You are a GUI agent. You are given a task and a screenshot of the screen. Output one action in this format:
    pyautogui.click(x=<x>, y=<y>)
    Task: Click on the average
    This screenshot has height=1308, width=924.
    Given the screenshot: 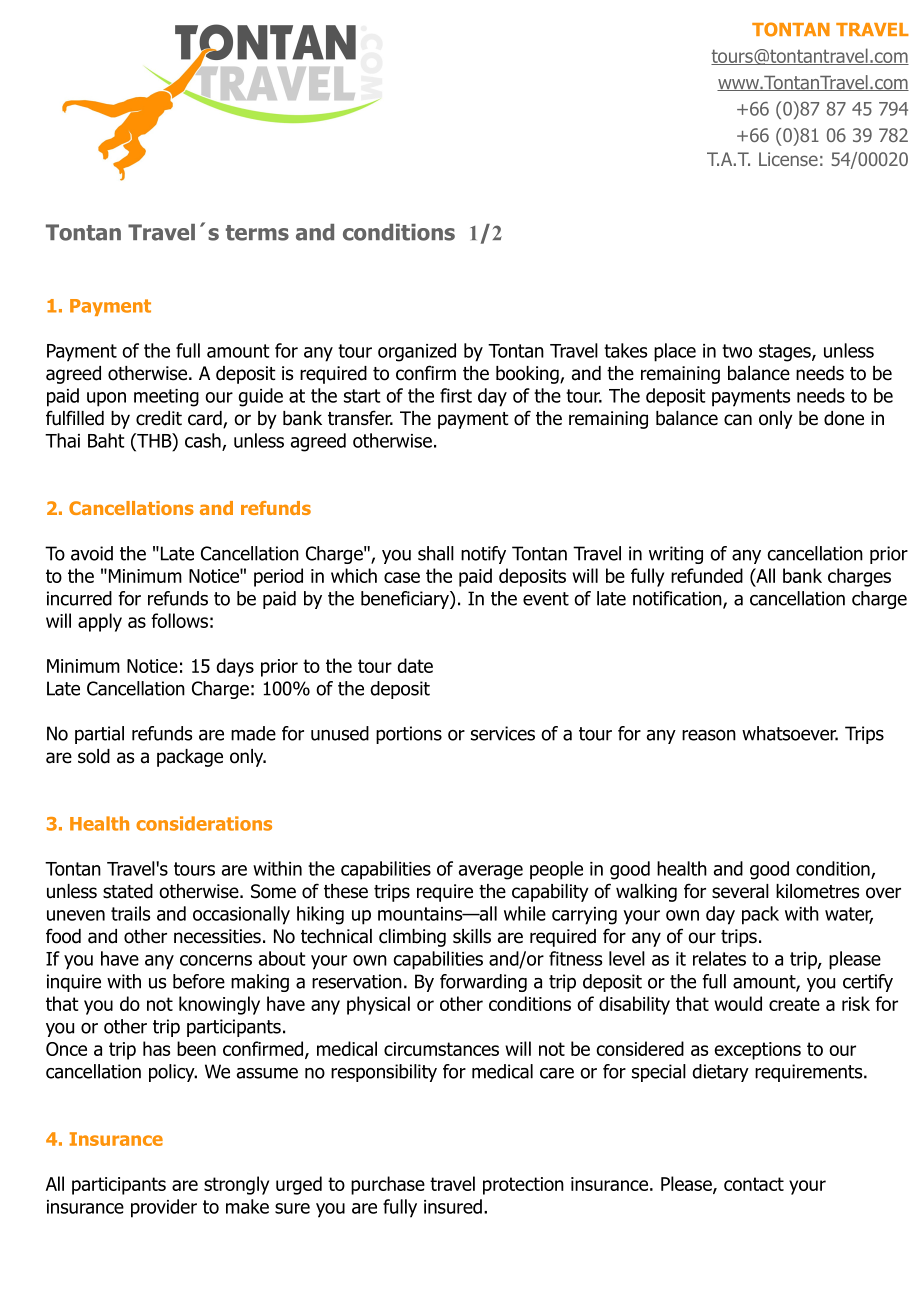 What is the action you would take?
    pyautogui.click(x=491, y=872)
